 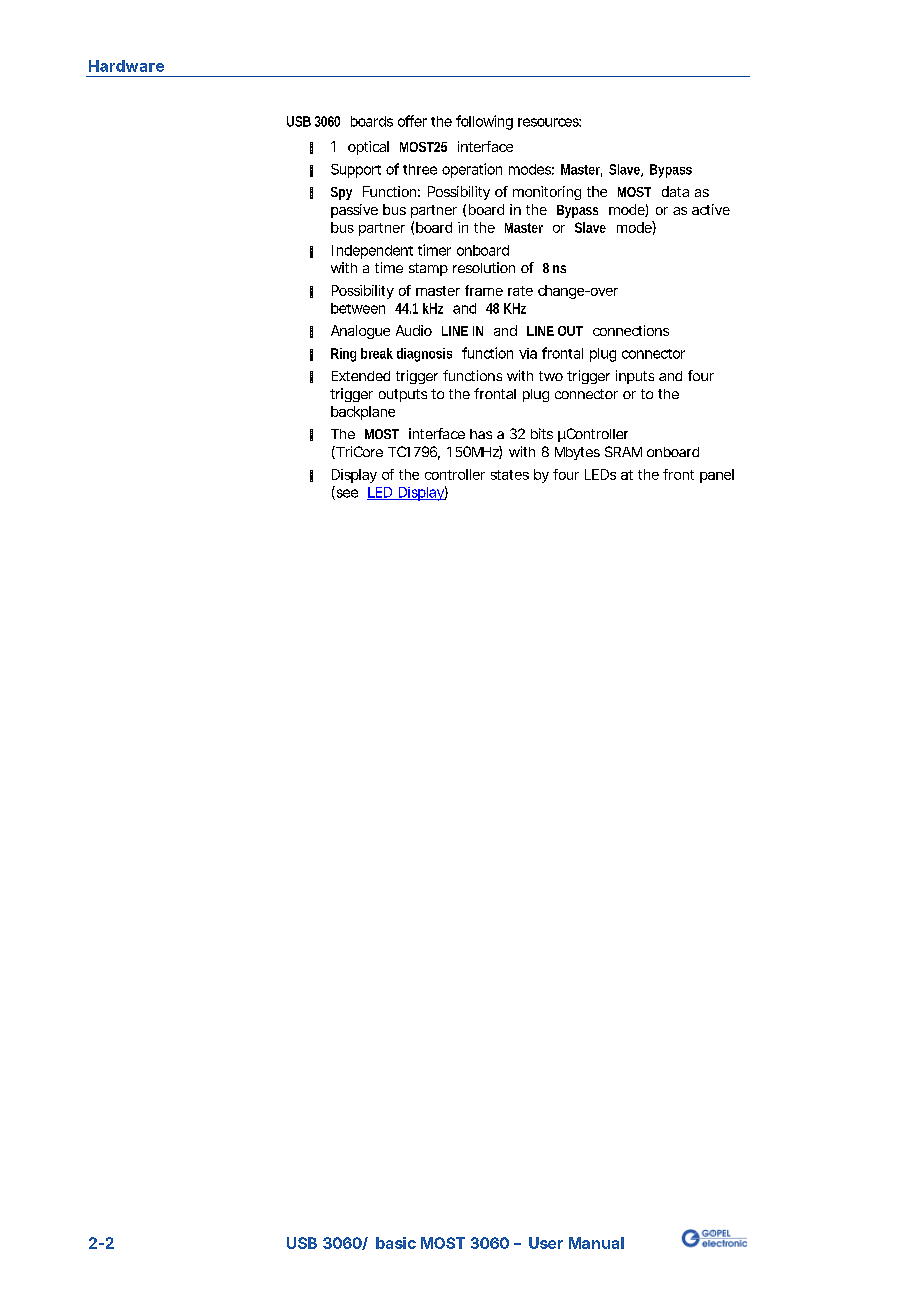 What do you see at coordinates (546, 1243) in the screenshot?
I see `User` at bounding box center [546, 1243].
